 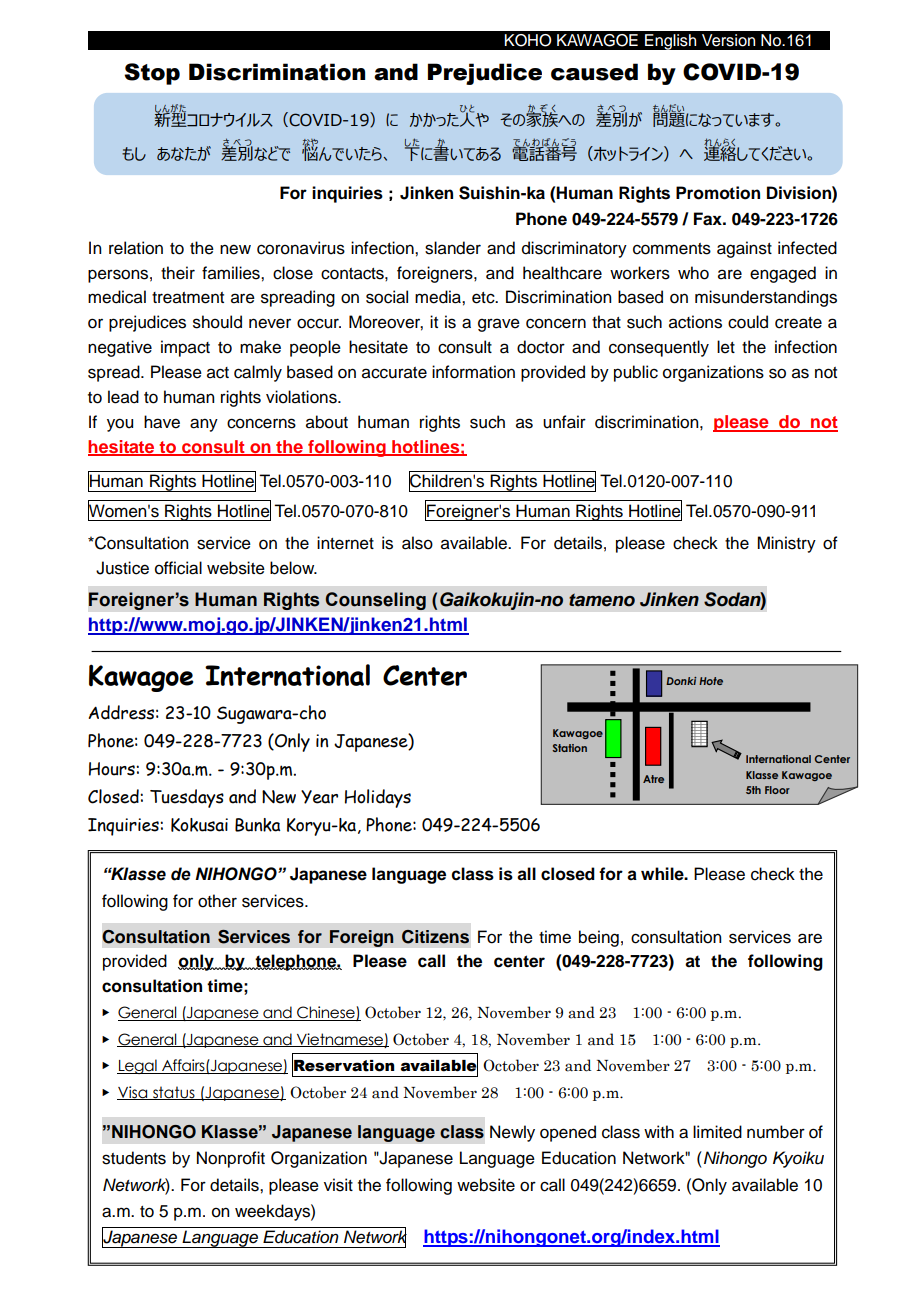 I want to click on Ministry, so click(x=786, y=544).
